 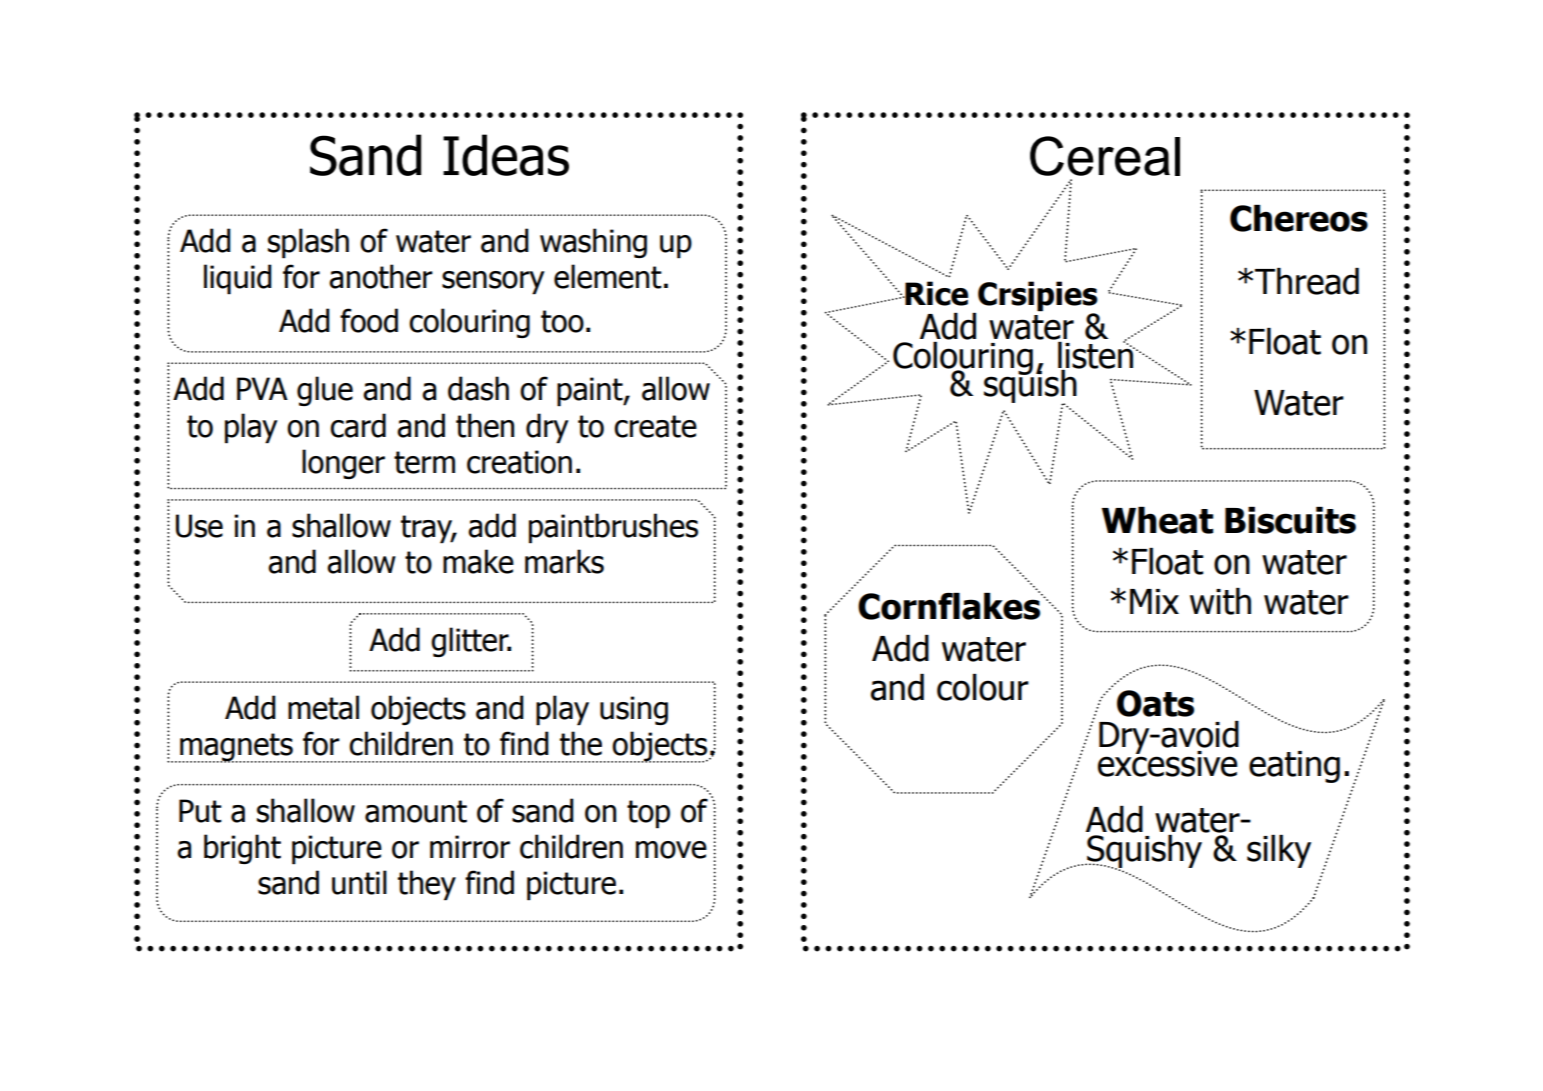 What do you see at coordinates (325, 391) in the screenshot?
I see `glue` at bounding box center [325, 391].
